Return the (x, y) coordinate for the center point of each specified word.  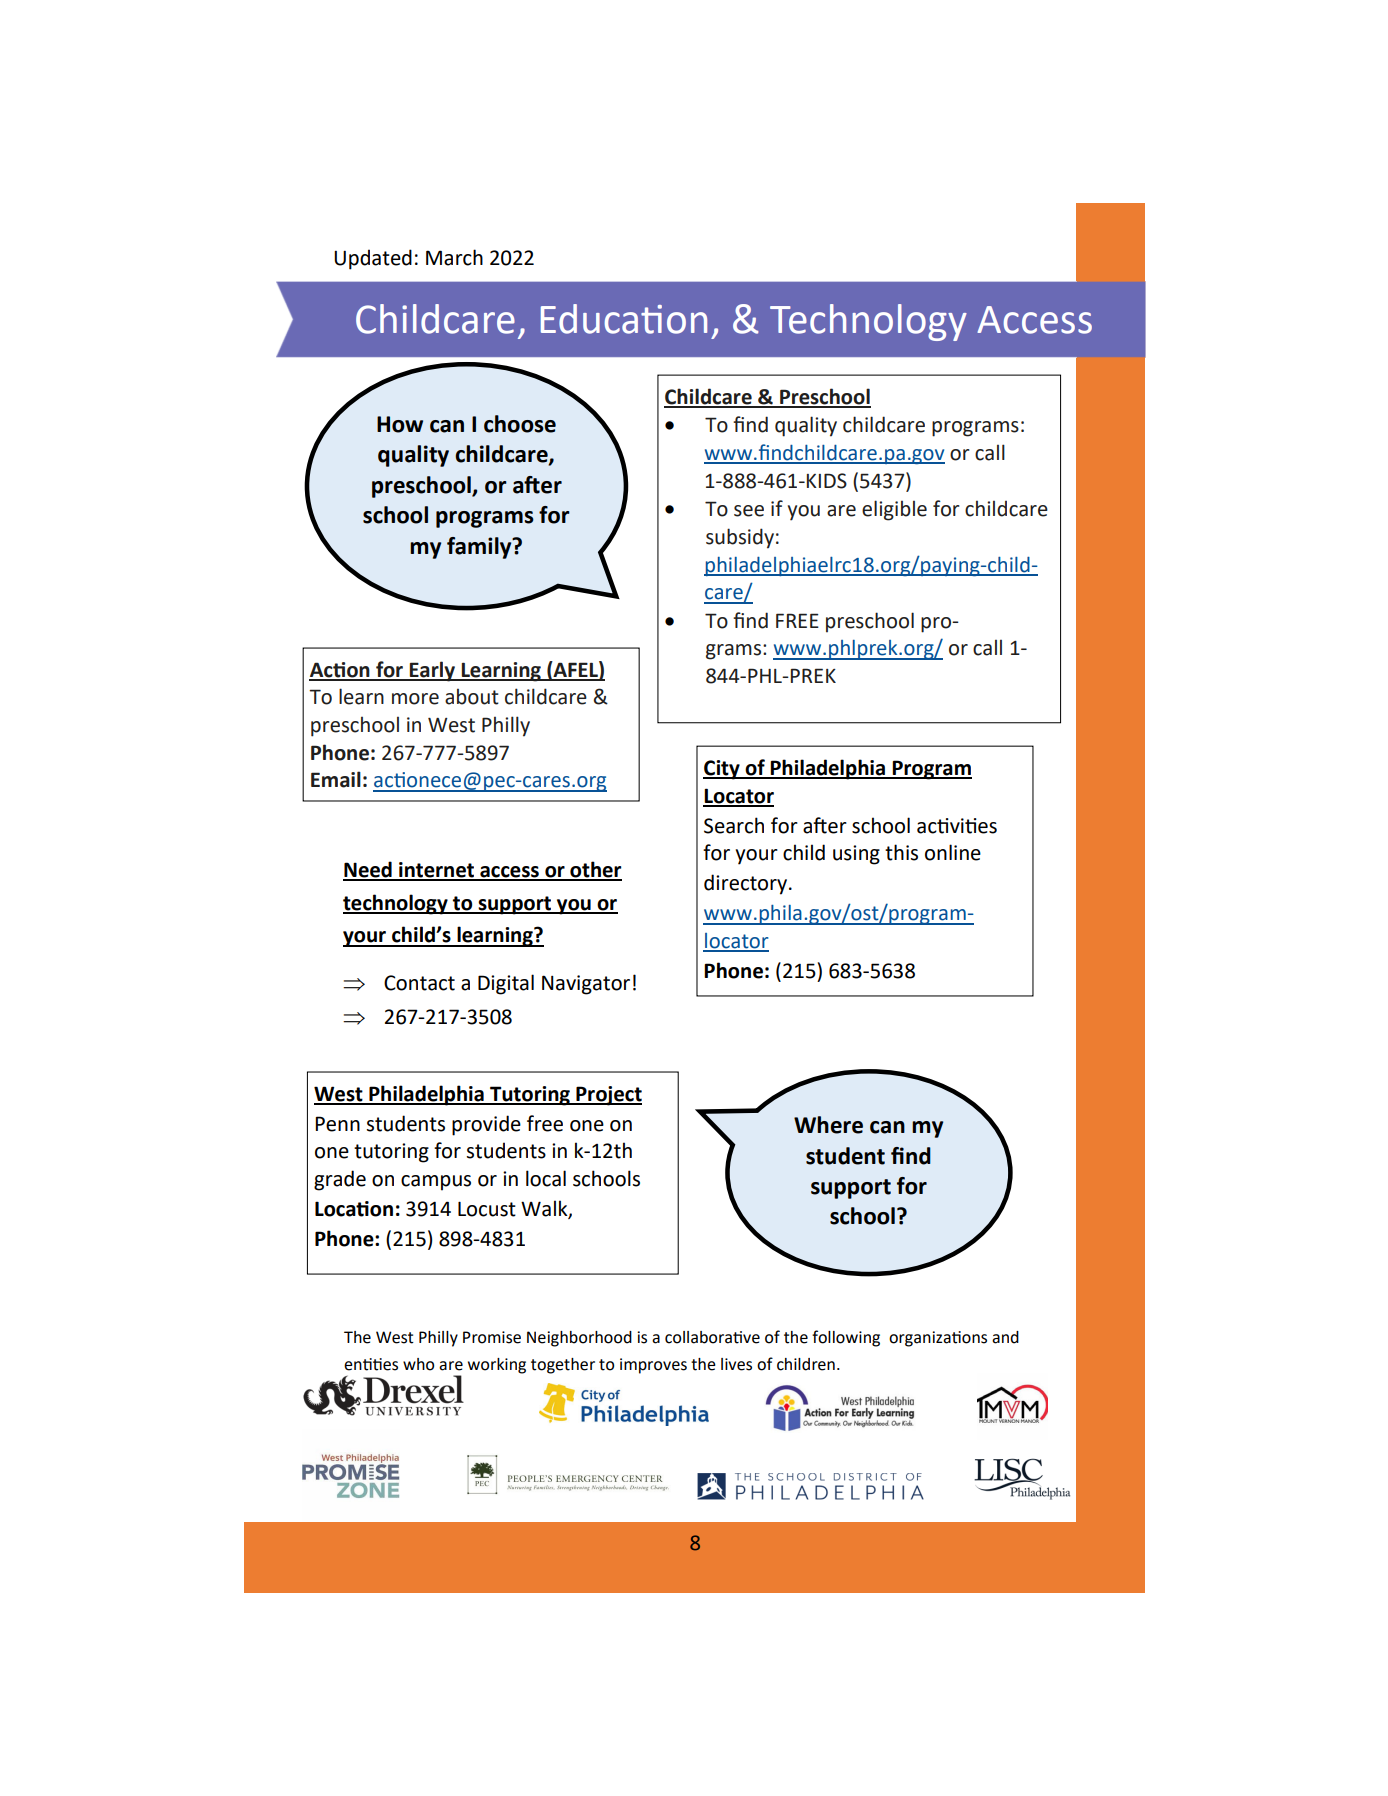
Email (336, 779)
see (749, 511)
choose (520, 424)
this (901, 852)
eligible (894, 510)
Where (828, 1125)
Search (734, 825)
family (480, 548)
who (418, 1364)
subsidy (740, 538)
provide (486, 1125)
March (454, 257)
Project (608, 1096)
